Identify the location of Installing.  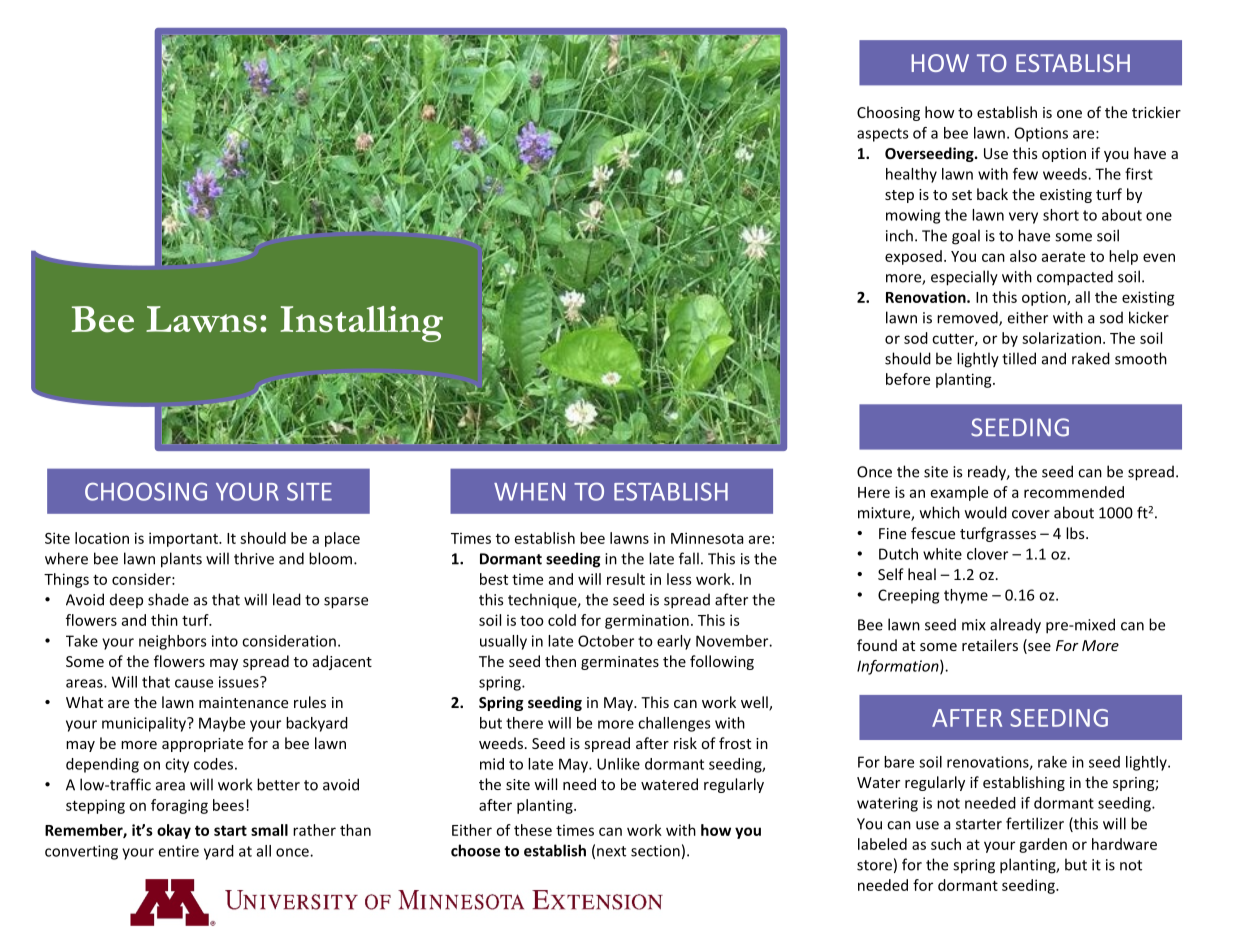
(361, 324).
